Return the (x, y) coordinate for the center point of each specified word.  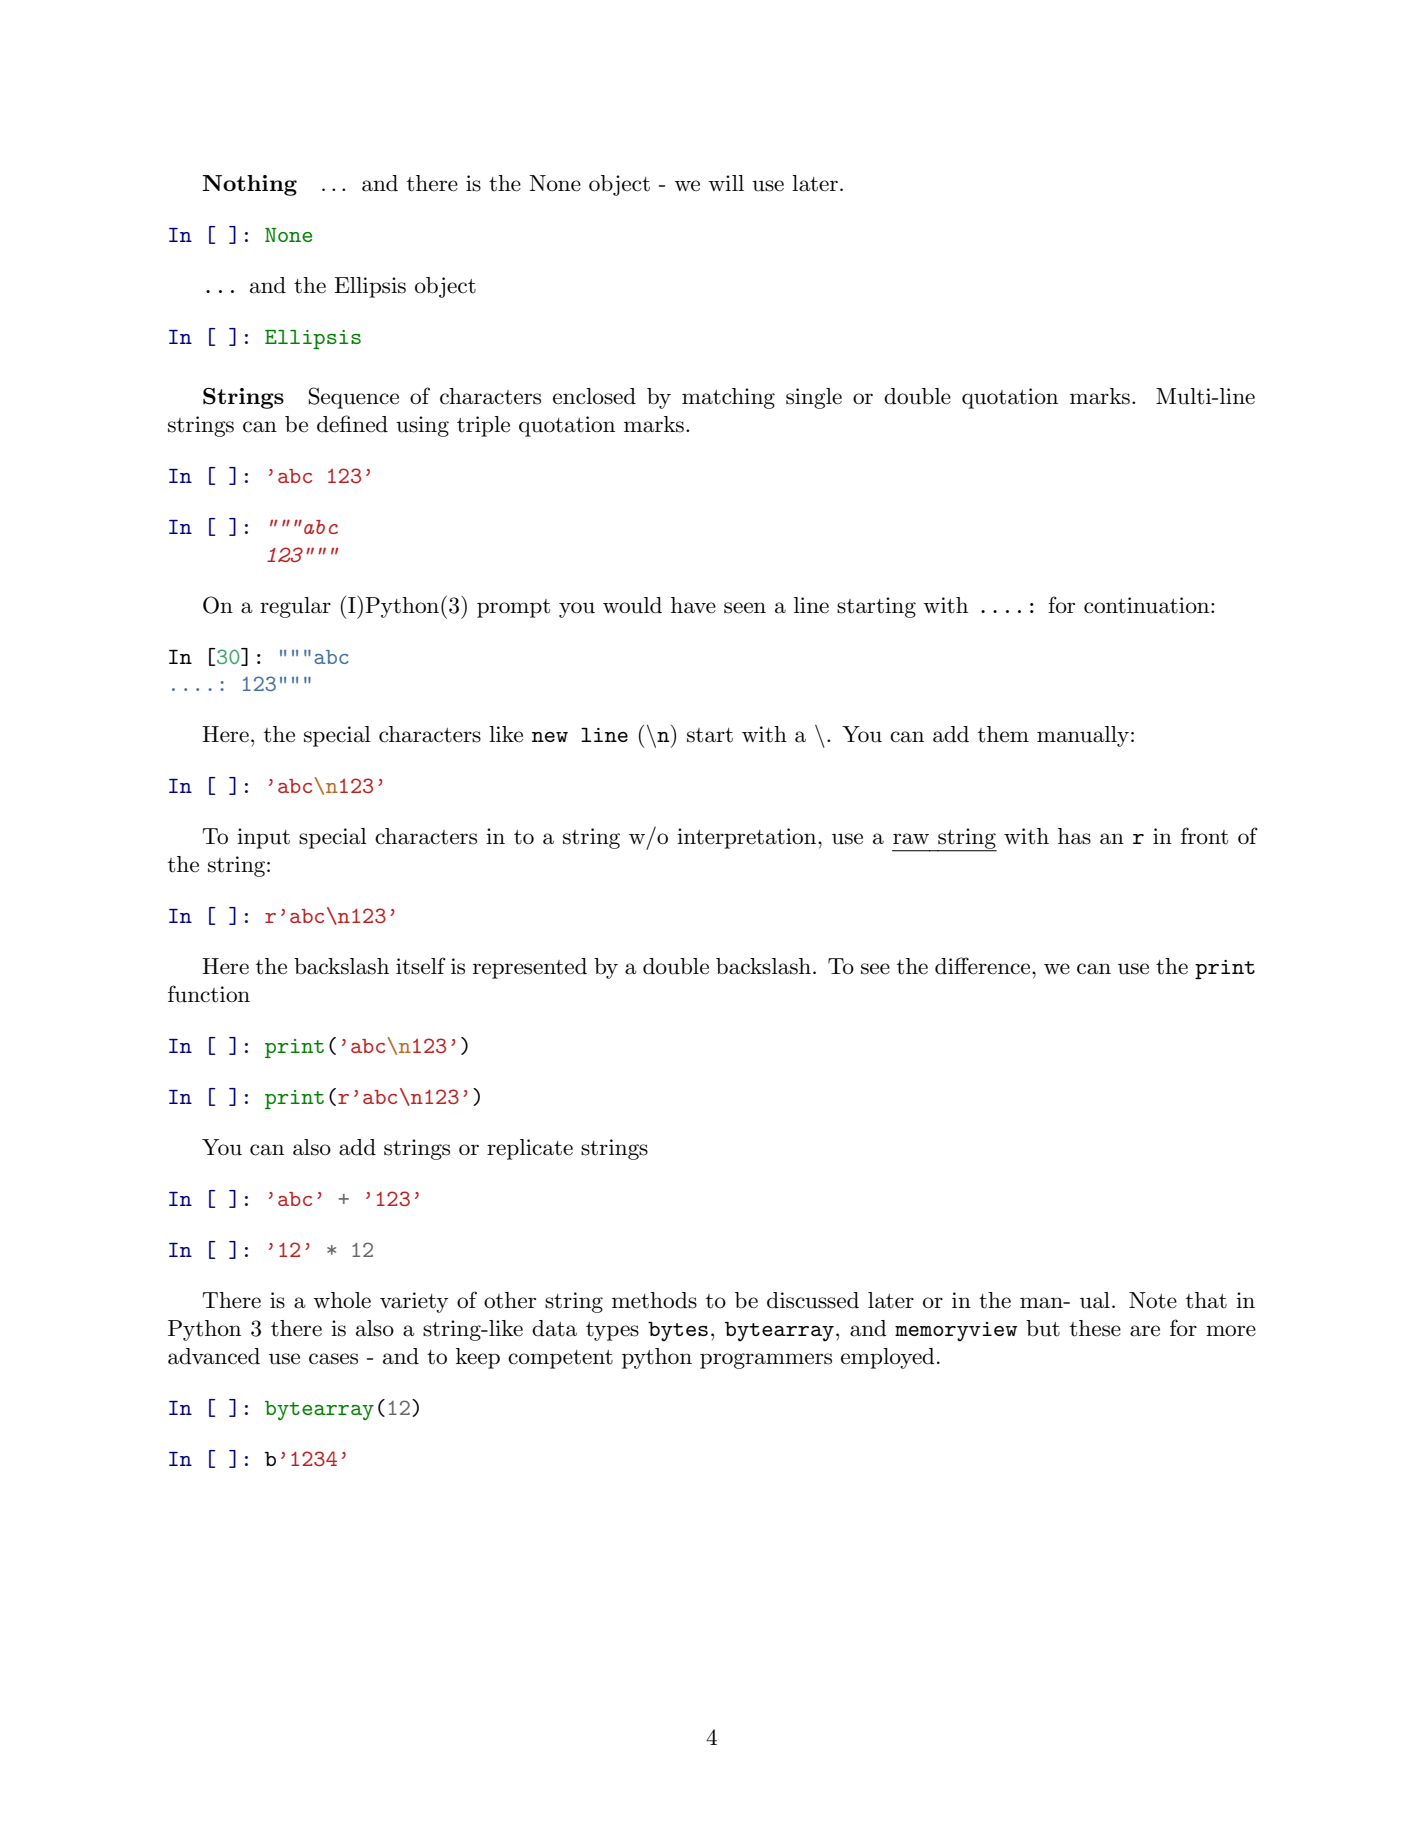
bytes (678, 1331)
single (814, 398)
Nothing (249, 185)
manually (1083, 736)
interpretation (748, 838)
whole (342, 1300)
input (263, 838)
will (726, 183)
